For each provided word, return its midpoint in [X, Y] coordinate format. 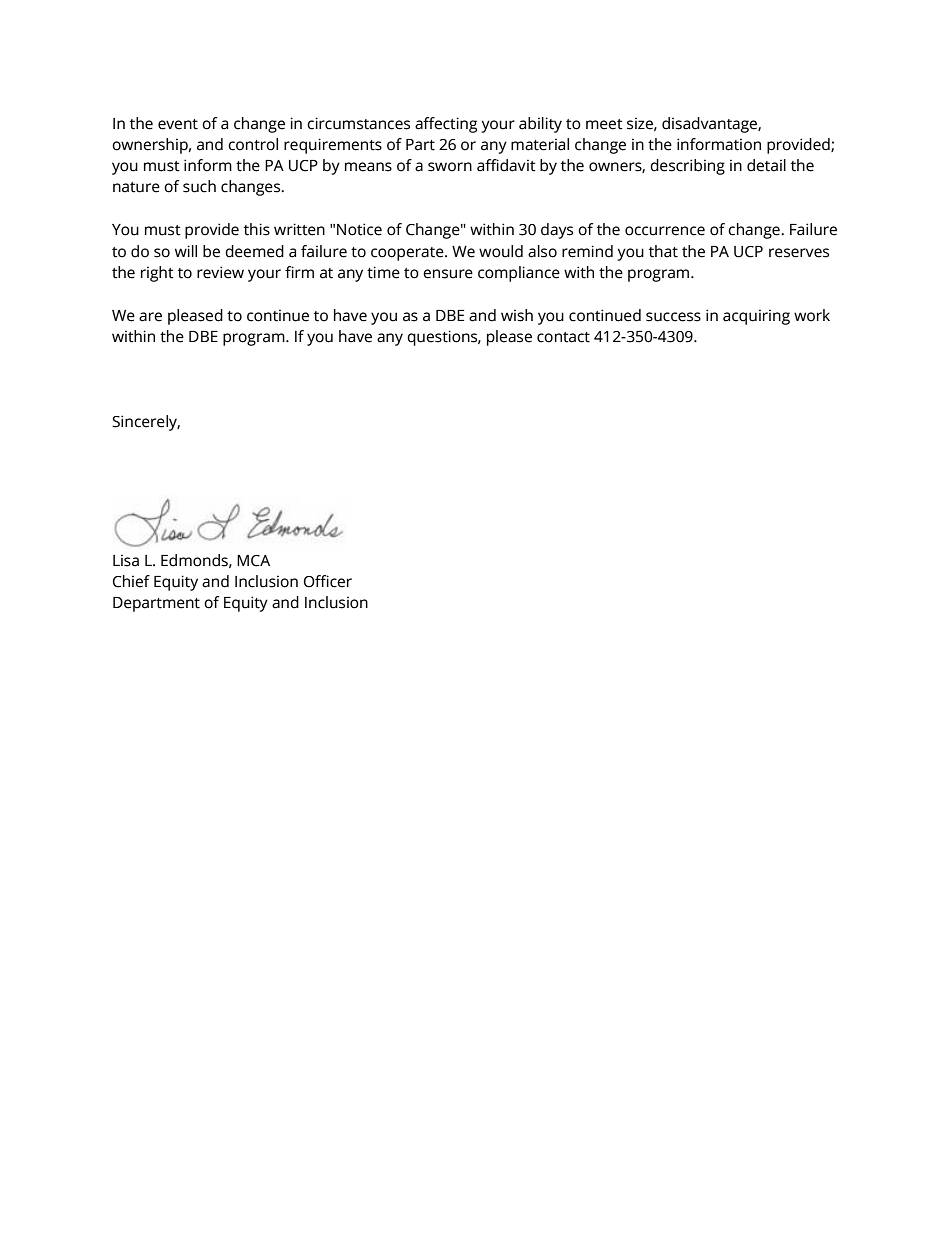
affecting [446, 125]
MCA [253, 561]
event [178, 124]
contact [563, 337]
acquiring [756, 317]
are [150, 317]
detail [766, 165]
